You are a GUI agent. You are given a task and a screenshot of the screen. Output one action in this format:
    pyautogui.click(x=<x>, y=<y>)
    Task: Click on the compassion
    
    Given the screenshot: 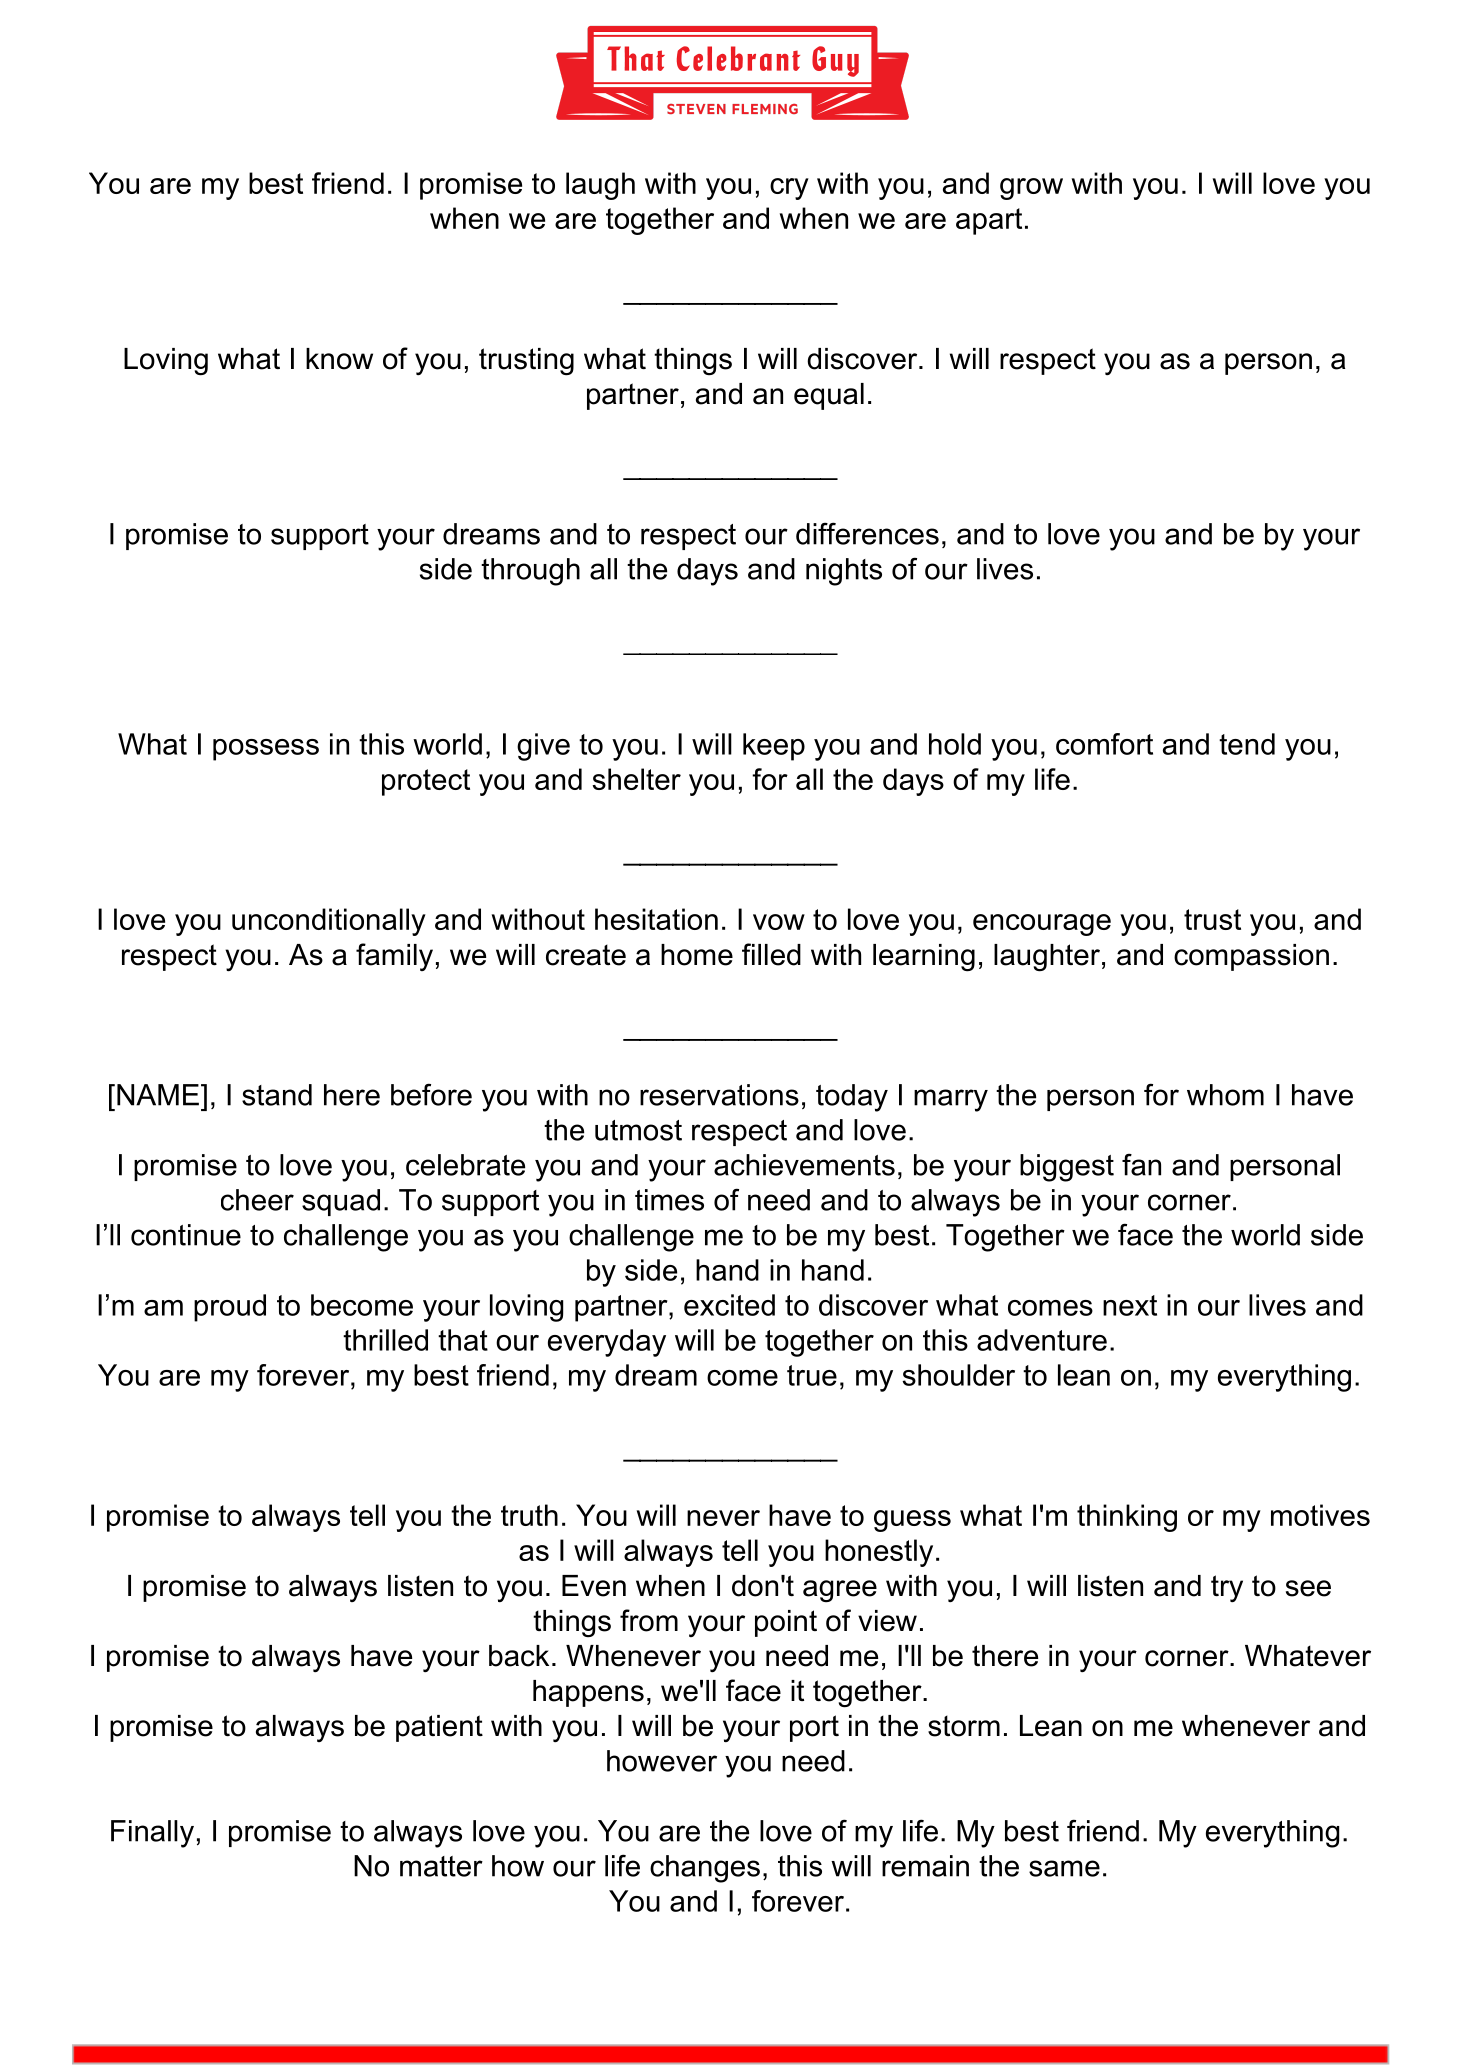 What is the action you would take?
    pyautogui.click(x=1251, y=957)
